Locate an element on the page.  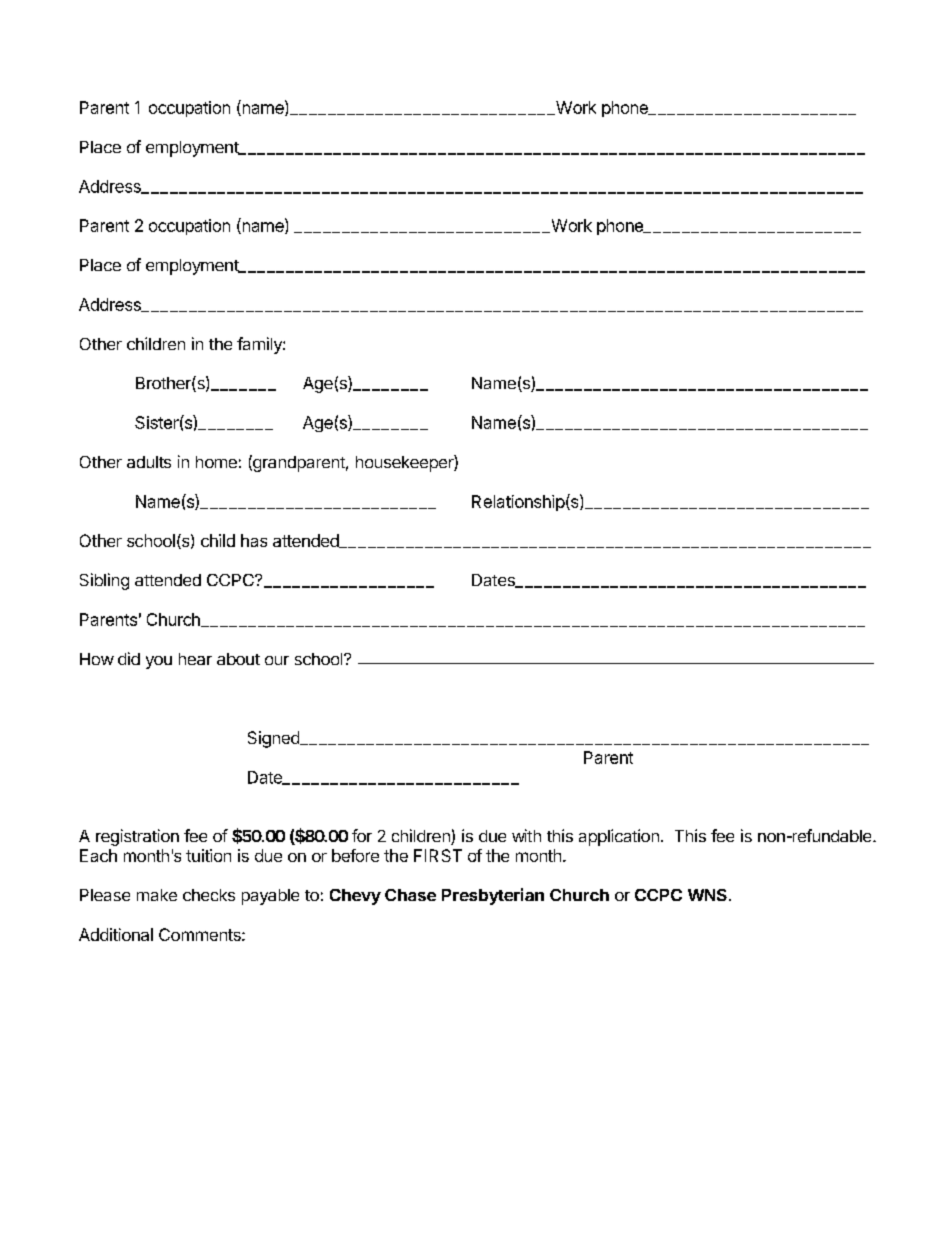
our is located at coordinates (277, 660).
